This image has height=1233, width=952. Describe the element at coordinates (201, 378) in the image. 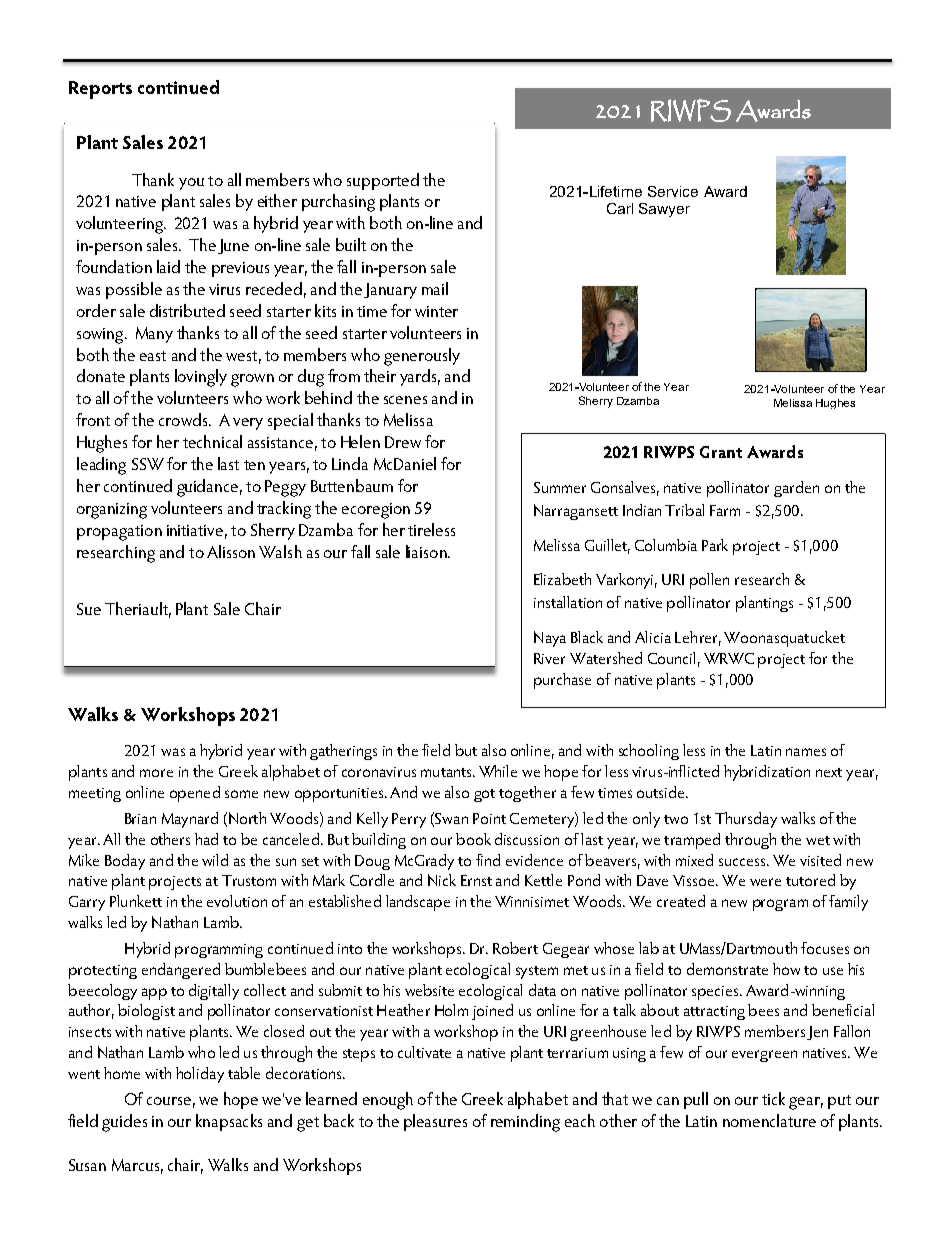

I see `lovingly` at that location.
